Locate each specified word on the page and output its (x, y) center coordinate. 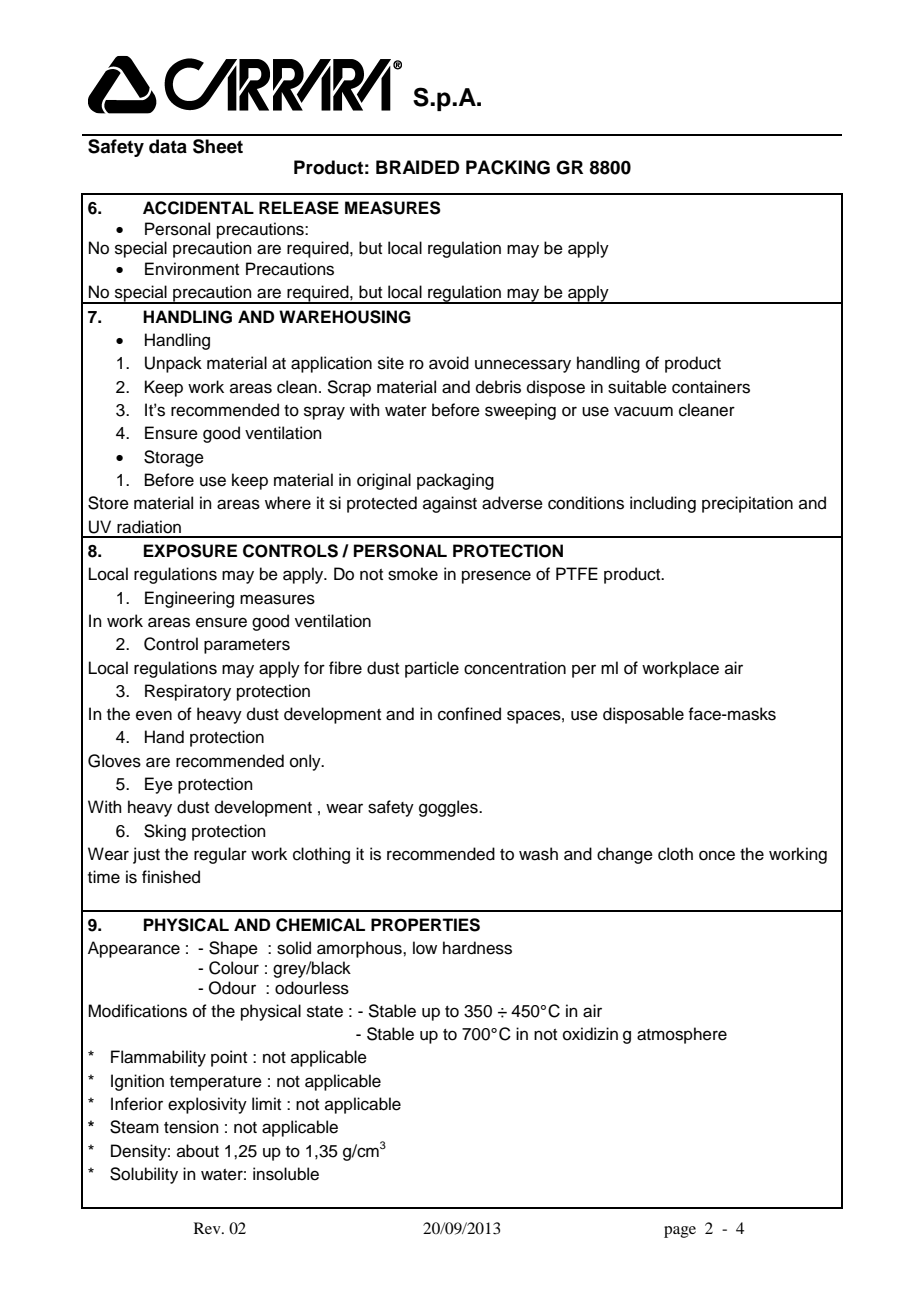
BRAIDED (418, 167)
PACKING (508, 167)
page (680, 1232)
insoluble (286, 1174)
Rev (208, 1228)
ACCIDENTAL (198, 208)
